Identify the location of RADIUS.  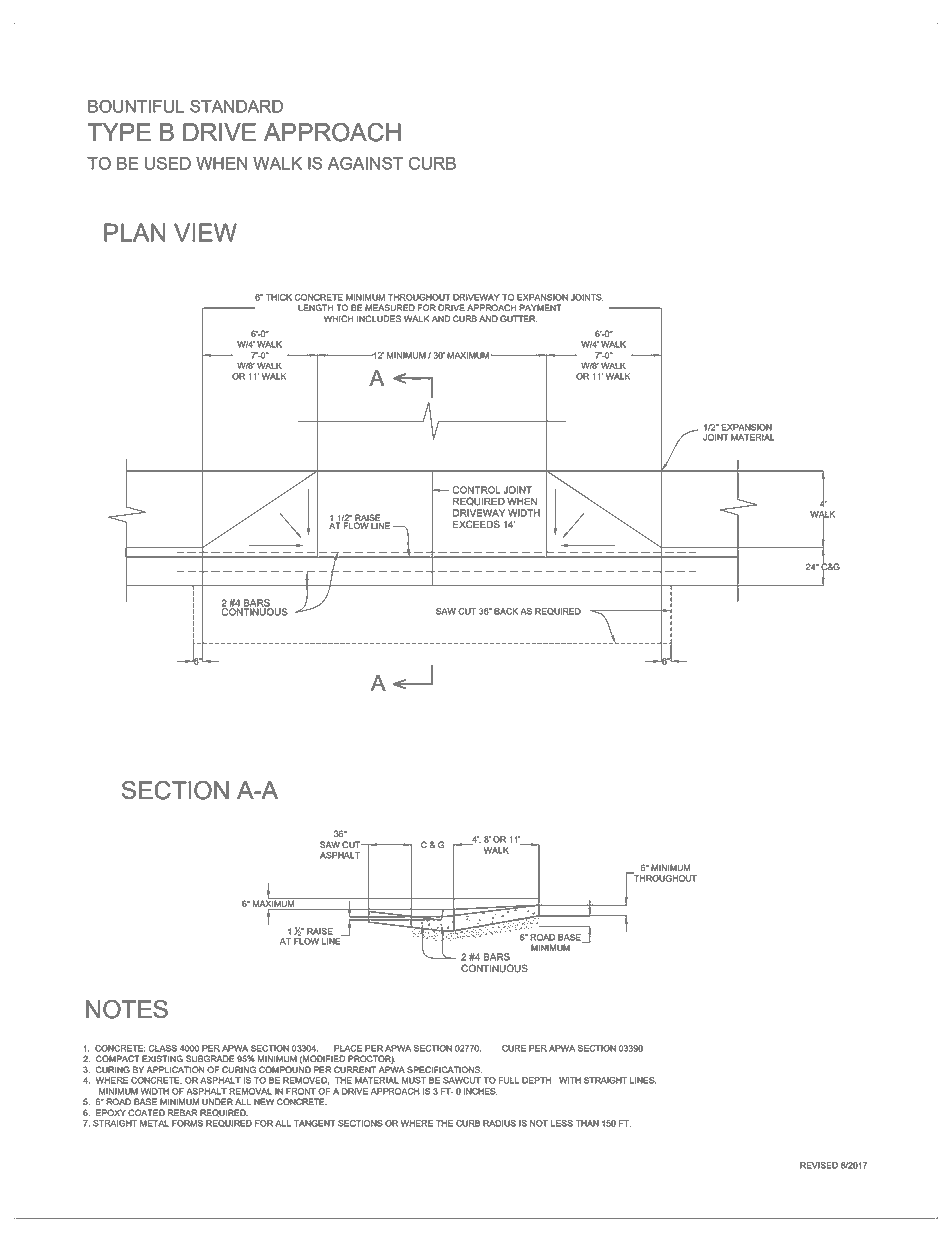
(499, 1123).
